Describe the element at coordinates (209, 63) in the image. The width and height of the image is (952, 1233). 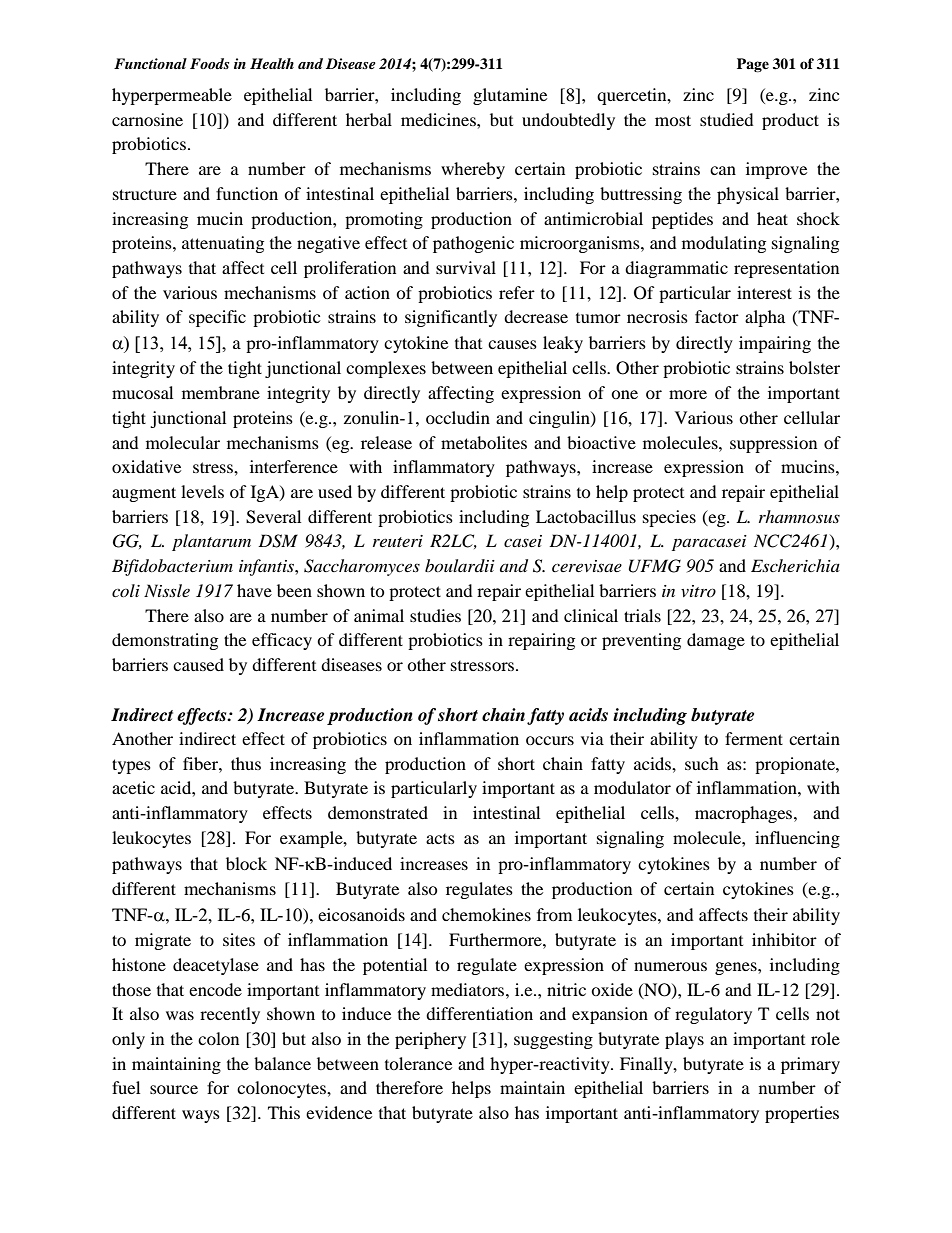
I see `Foods` at that location.
